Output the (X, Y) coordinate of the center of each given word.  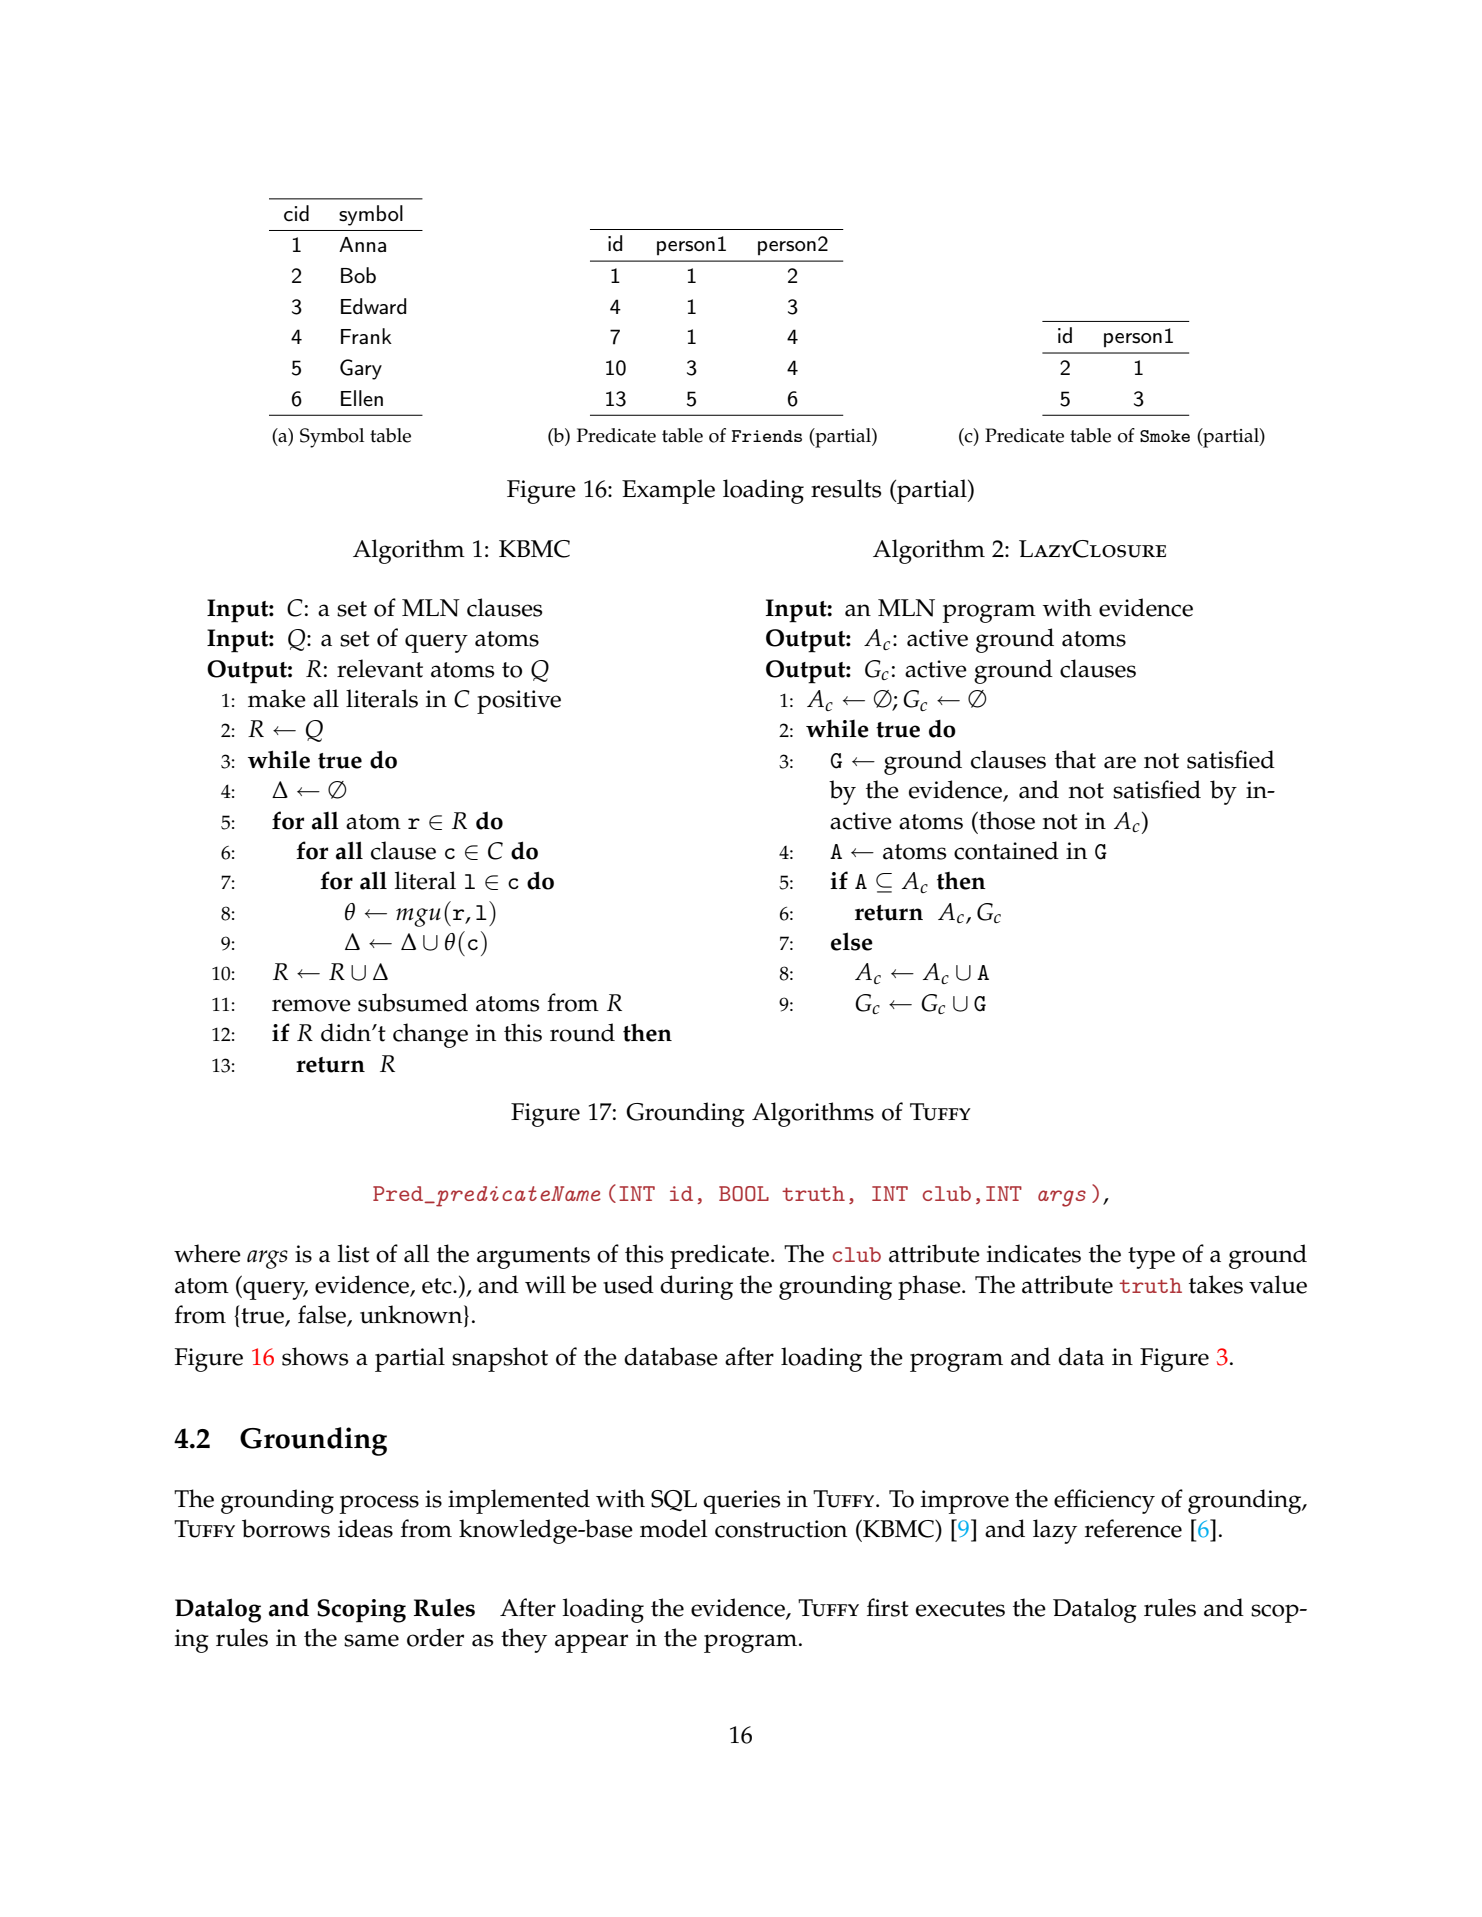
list (354, 1253)
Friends (767, 436)
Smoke (1165, 436)
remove (311, 1005)
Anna (362, 244)
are (1120, 762)
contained (1006, 850)
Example (668, 491)
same (371, 1640)
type (1151, 1258)
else (852, 941)
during (696, 1287)
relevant (380, 668)
